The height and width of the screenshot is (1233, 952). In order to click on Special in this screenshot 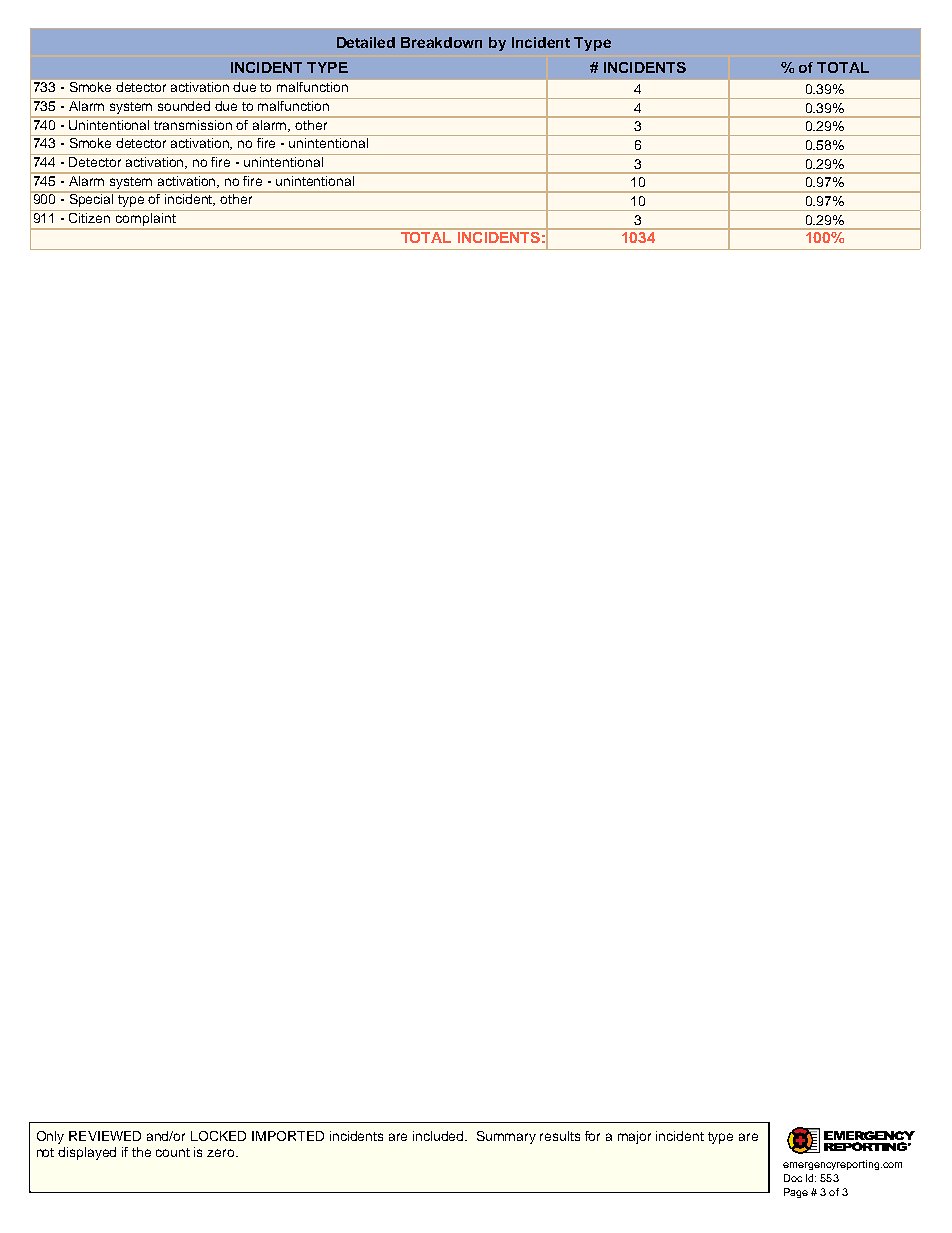, I will do `click(91, 200)`.
